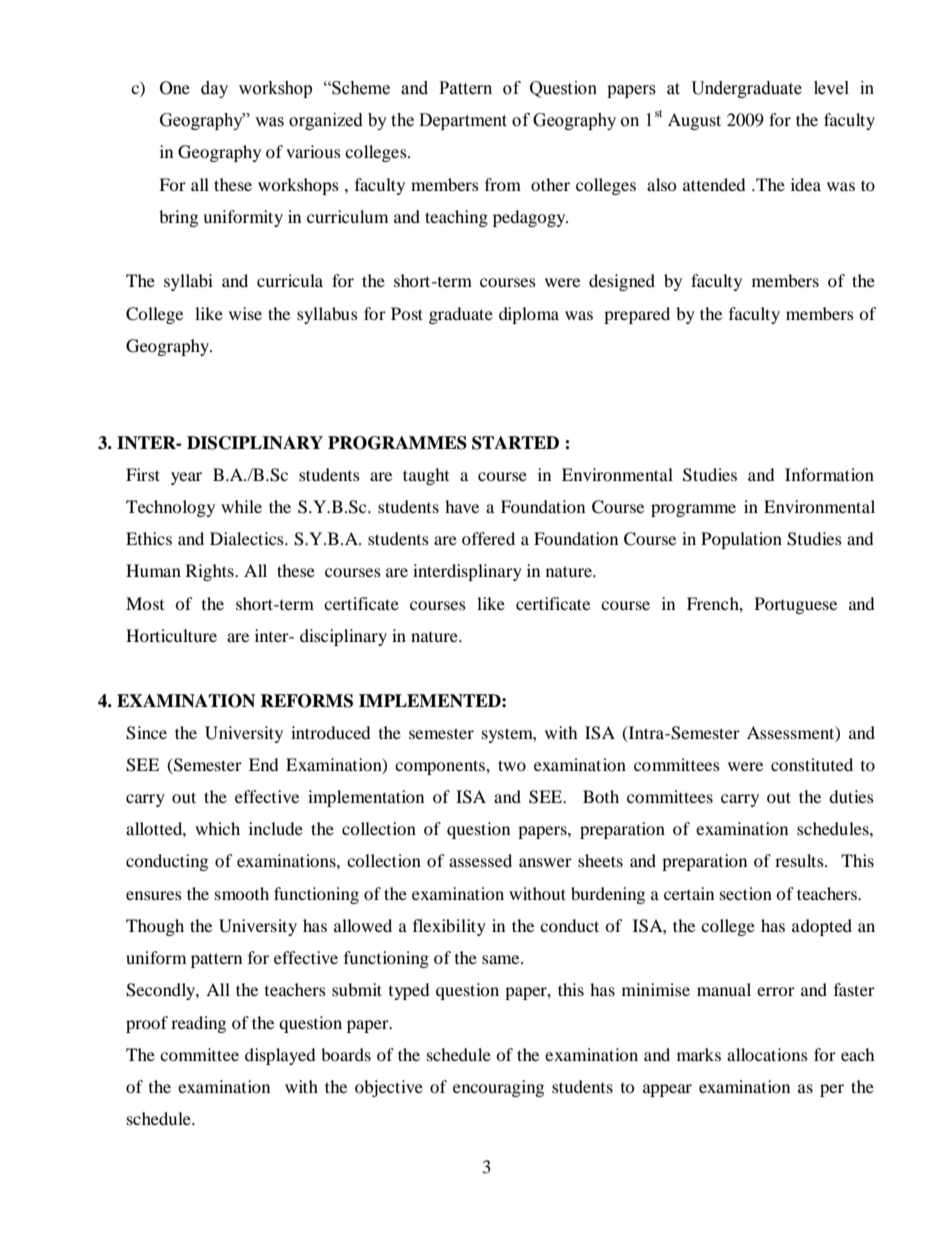 The height and width of the image is (1233, 952). I want to click on displayed, so click(280, 1056).
